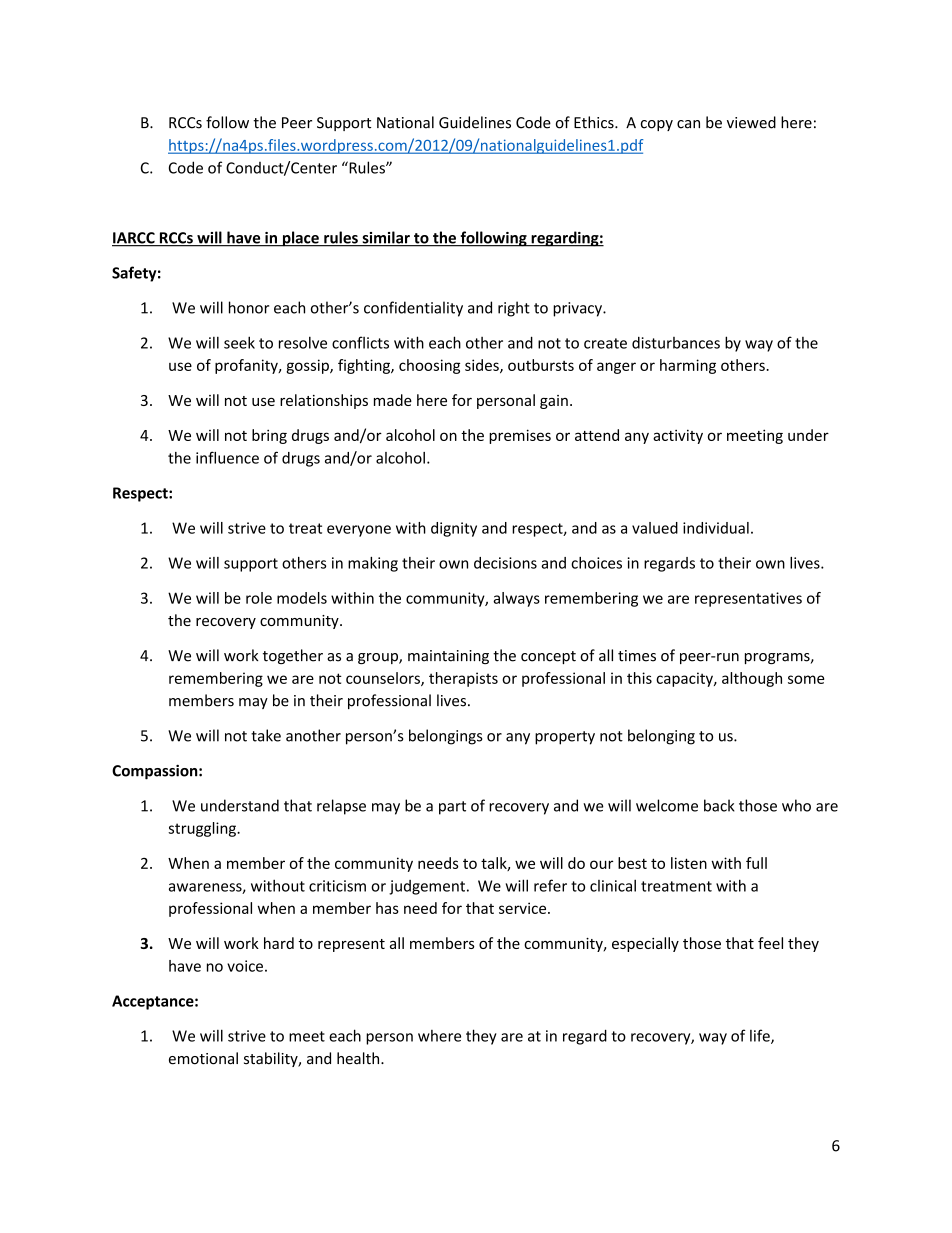  What do you see at coordinates (300, 239) in the document?
I see `place` at bounding box center [300, 239].
